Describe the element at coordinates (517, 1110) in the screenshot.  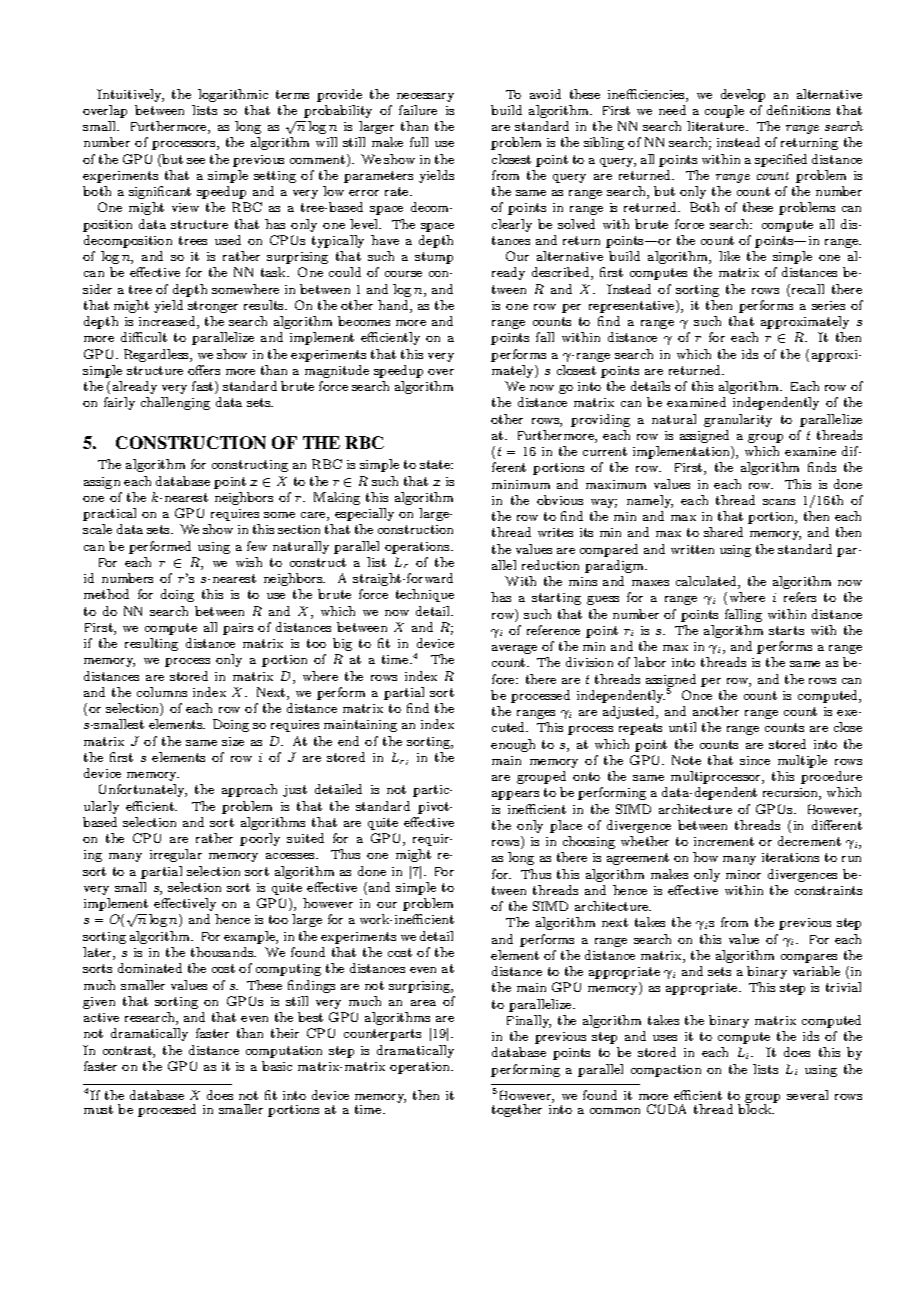
I see `together` at that location.
